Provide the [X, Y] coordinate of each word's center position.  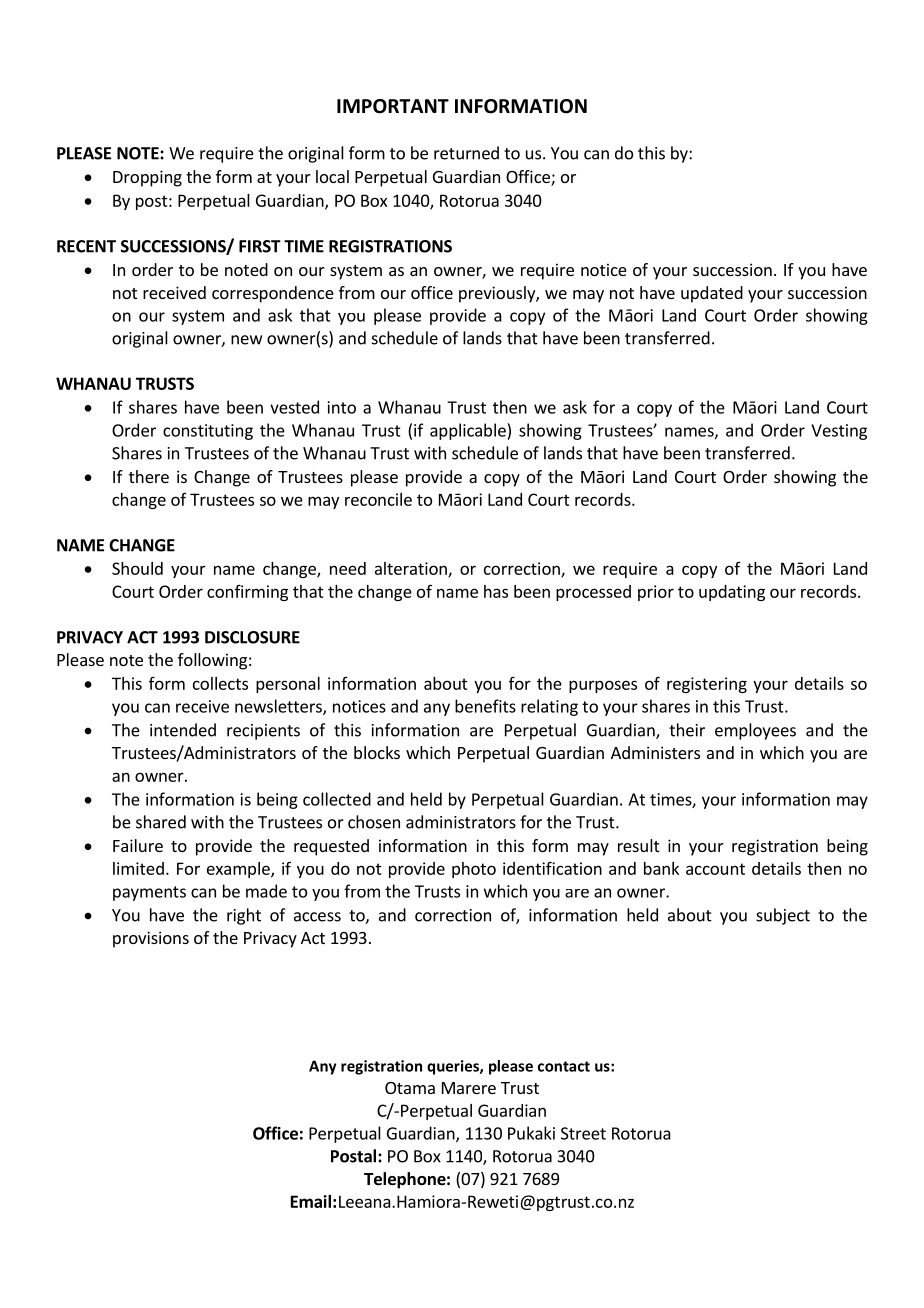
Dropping [147, 178]
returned [466, 153]
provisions [151, 939]
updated [712, 294]
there [149, 476]
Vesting [839, 432]
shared [161, 822]
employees [755, 731]
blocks [377, 752]
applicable [469, 431]
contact [564, 1066]
